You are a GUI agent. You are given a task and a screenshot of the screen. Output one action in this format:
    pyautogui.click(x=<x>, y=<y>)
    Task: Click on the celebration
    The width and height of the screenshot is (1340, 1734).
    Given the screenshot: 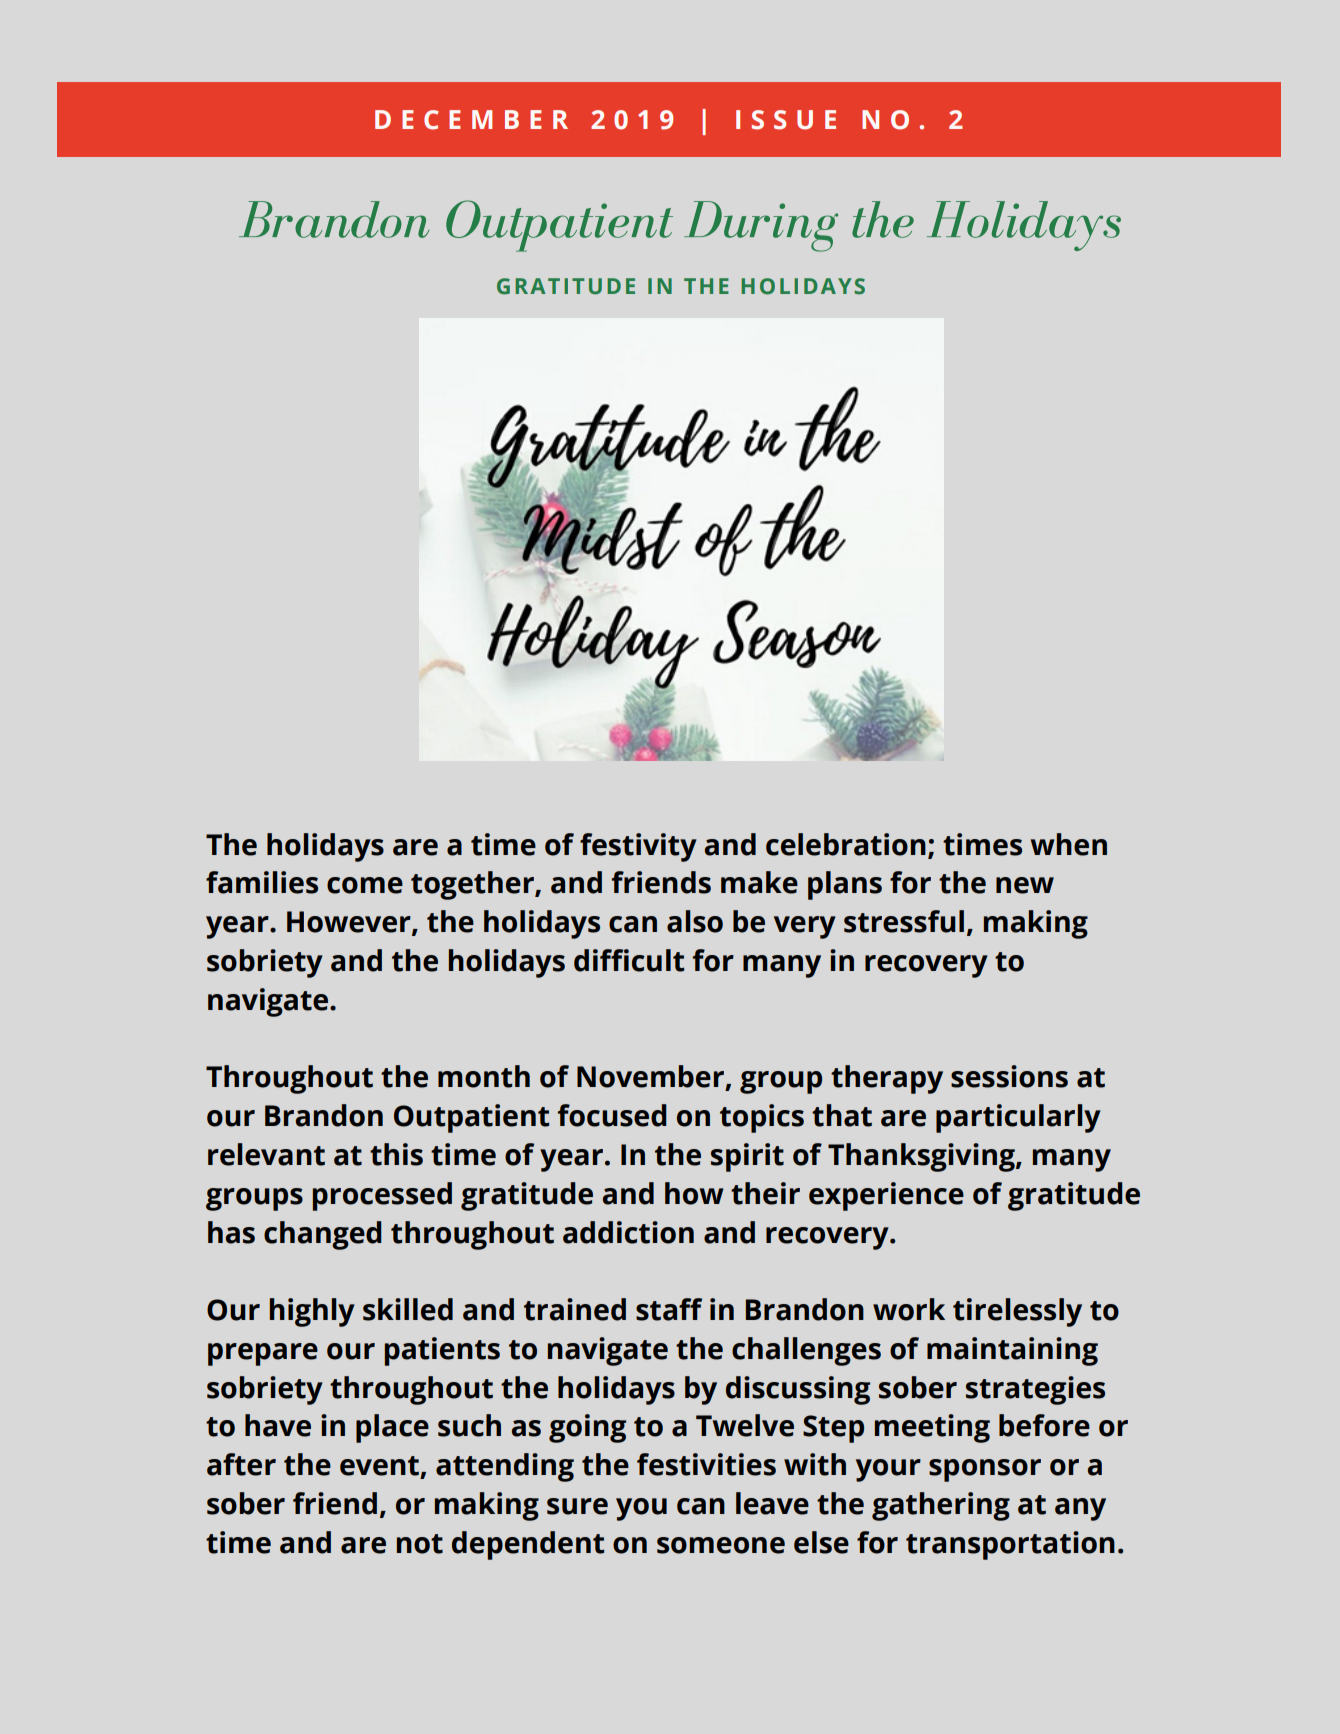 What is the action you would take?
    pyautogui.click(x=846, y=844)
